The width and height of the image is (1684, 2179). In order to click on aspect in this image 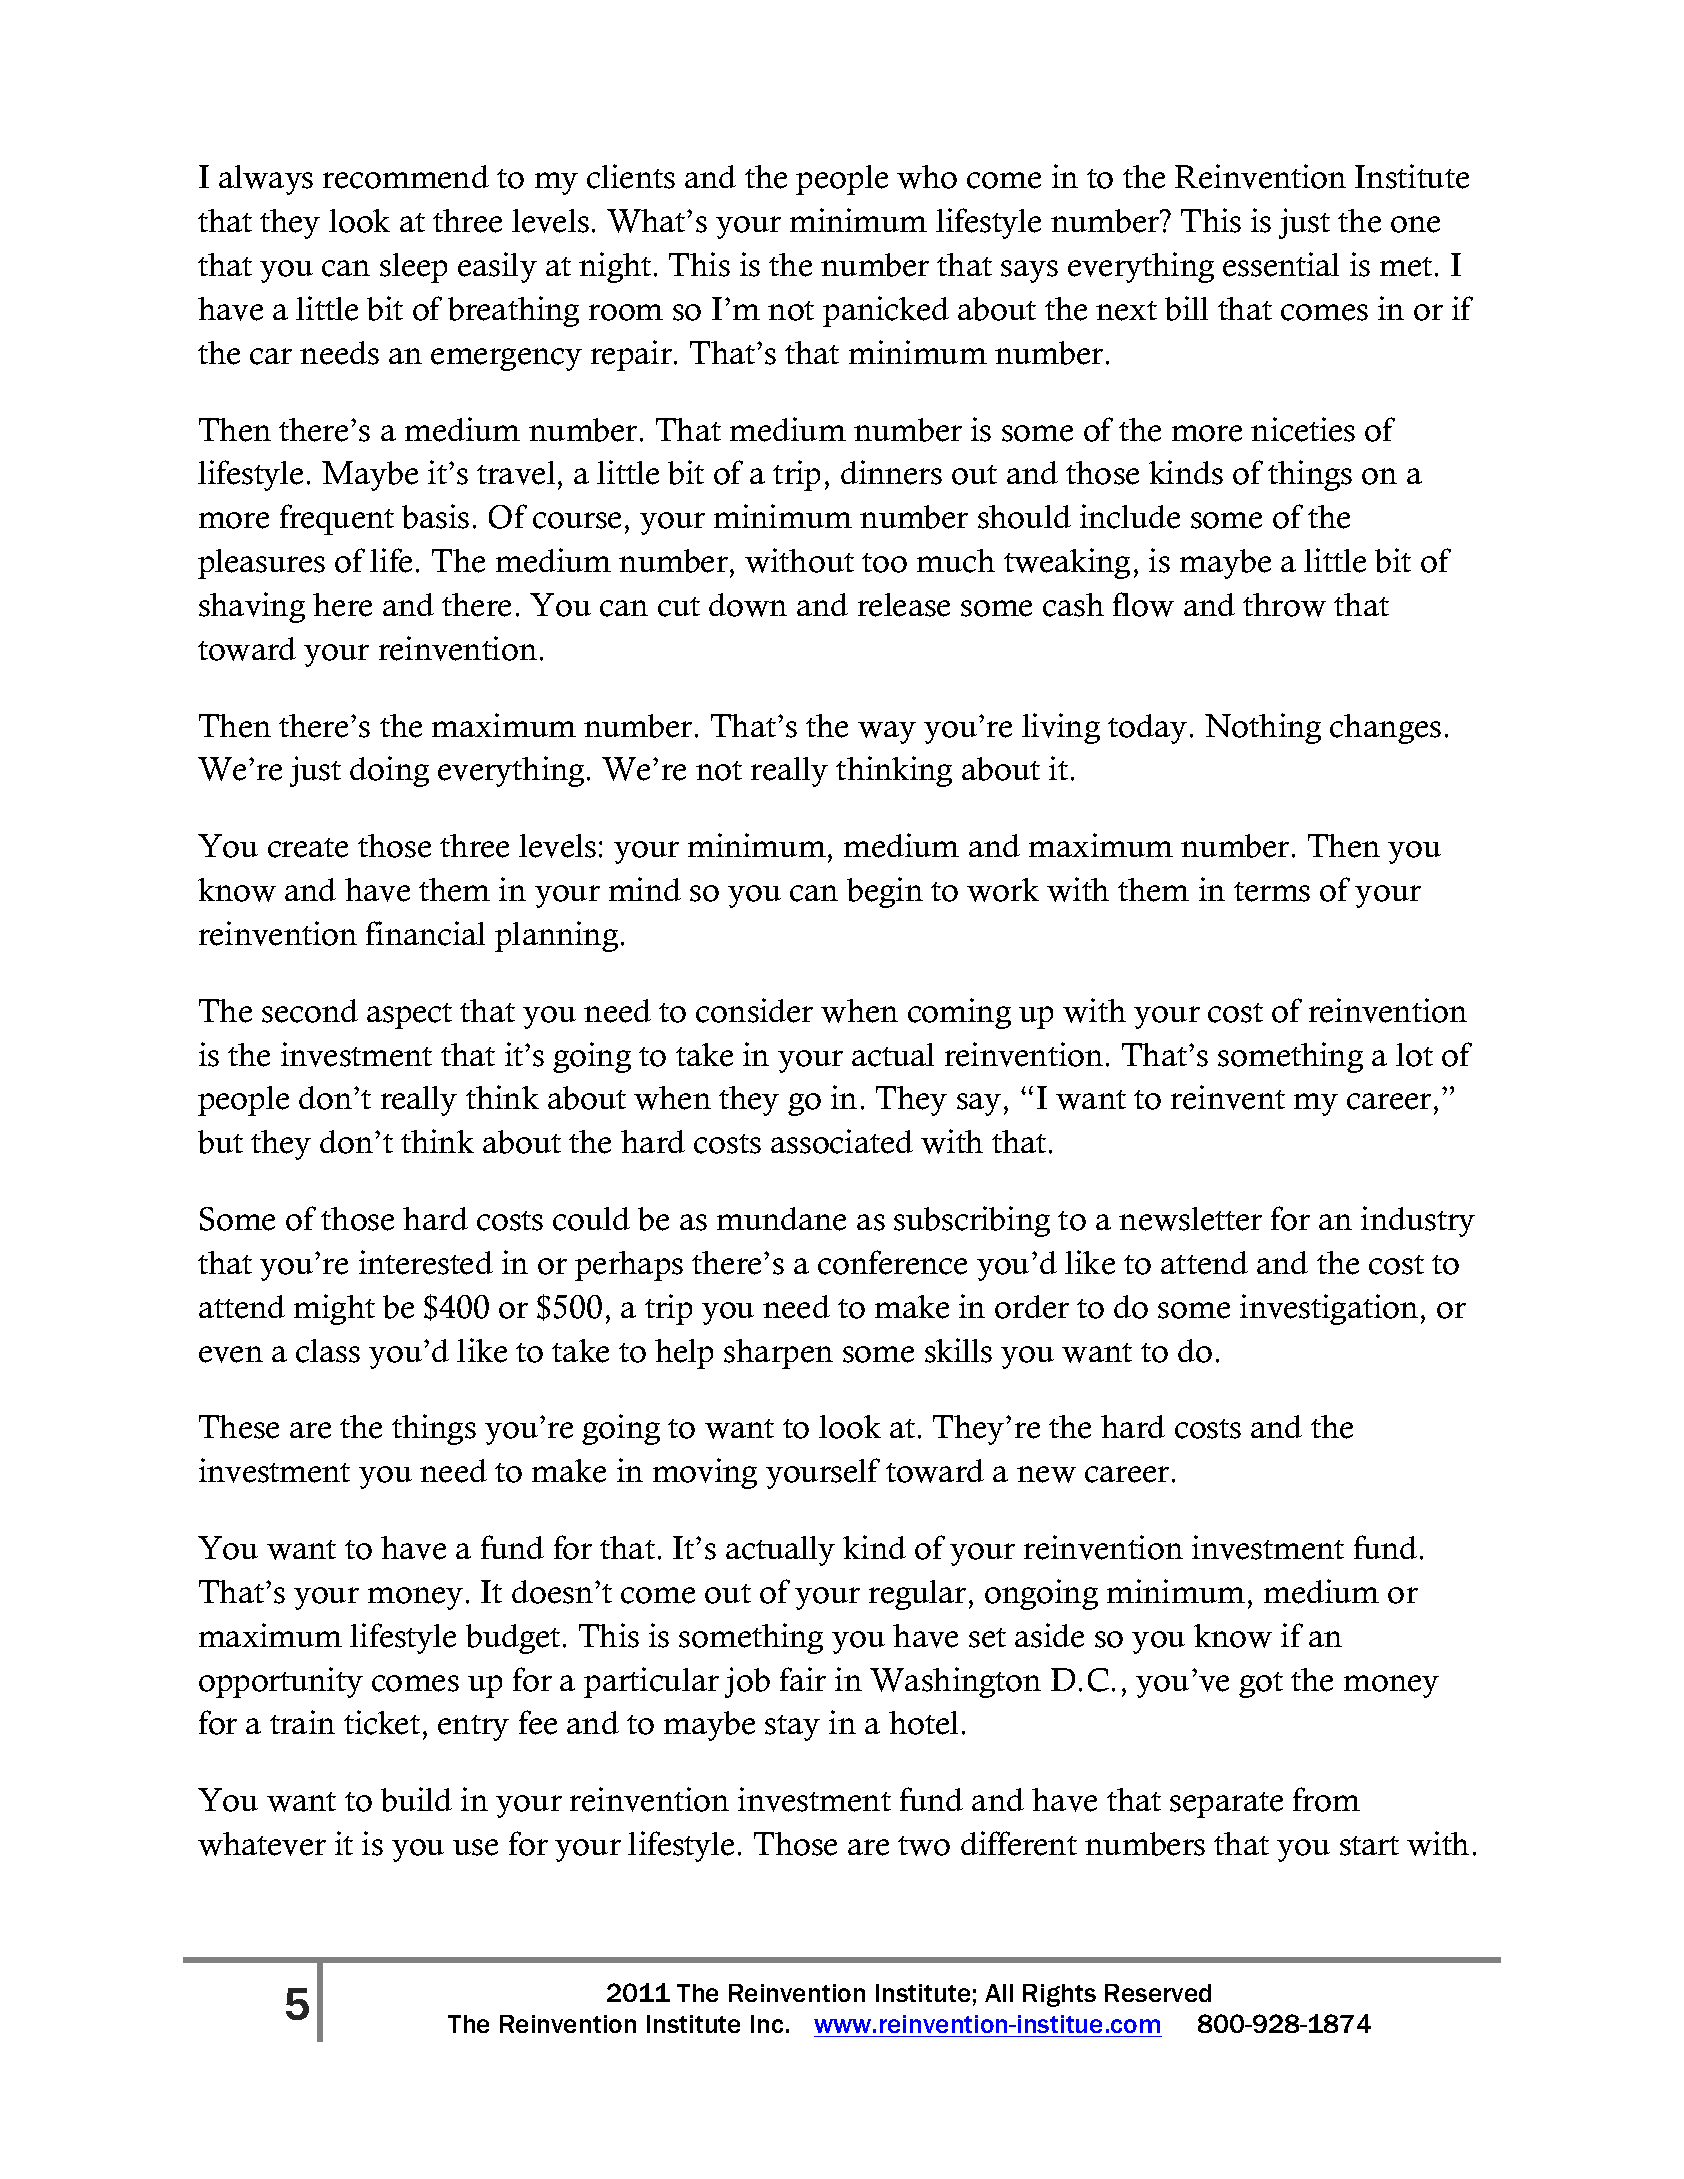, I will do `click(409, 1016)`.
